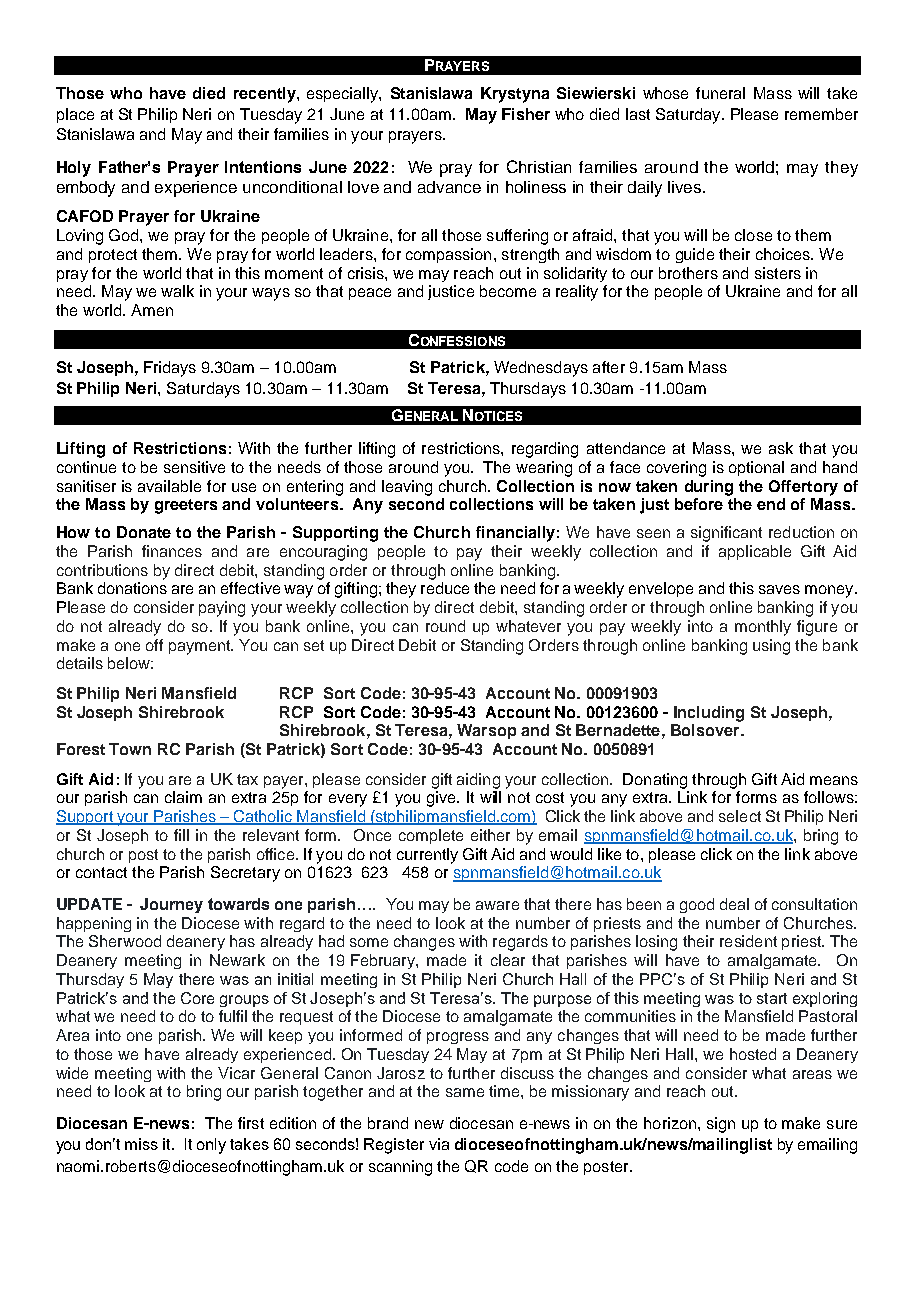  Describe the element at coordinates (720, 93) in the page. I see `funeral` at that location.
